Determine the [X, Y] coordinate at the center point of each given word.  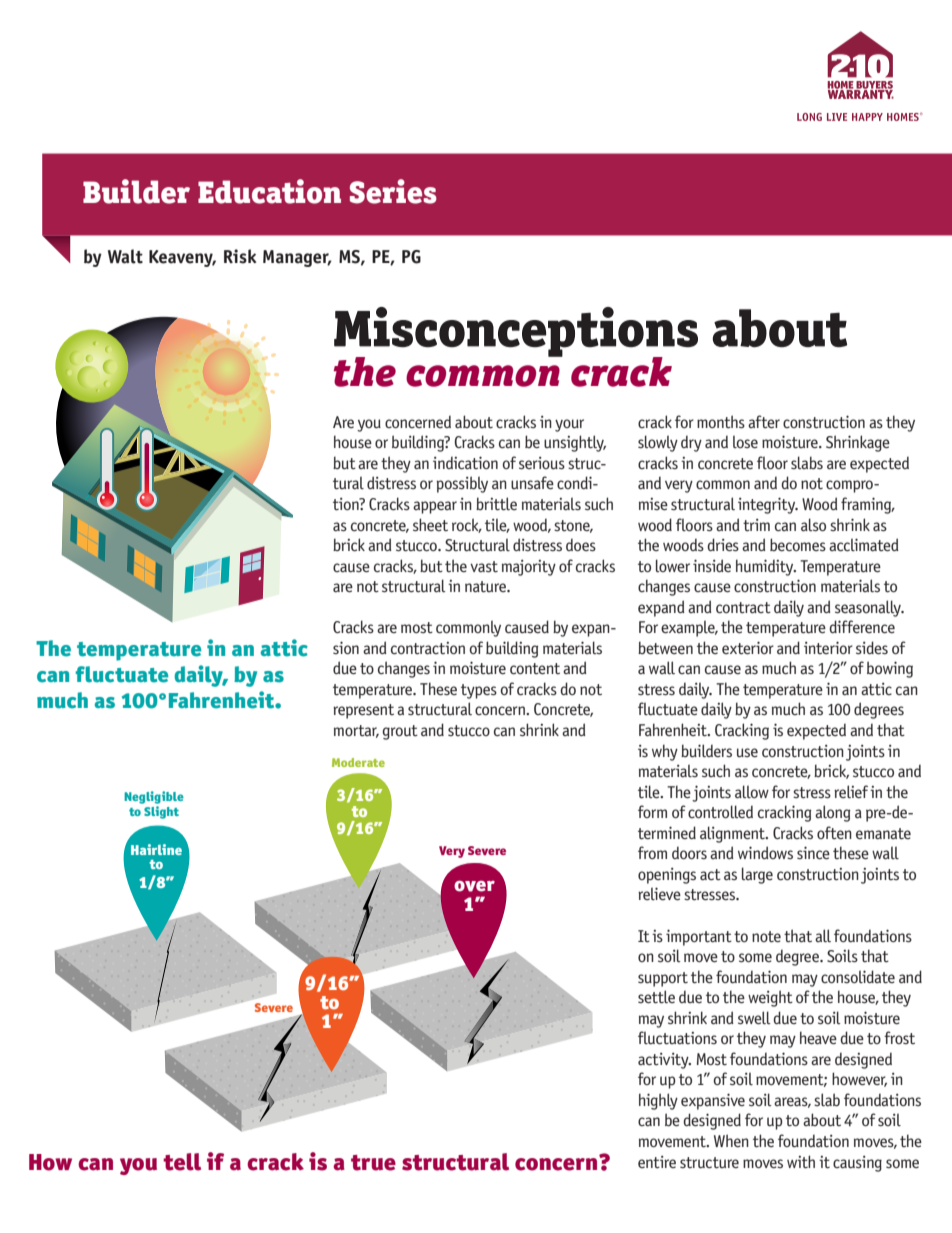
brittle [496, 504]
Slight [161, 812]
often [834, 832]
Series [393, 191]
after [764, 422]
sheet [430, 524]
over [474, 886]
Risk [240, 256]
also [813, 525]
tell [182, 1162]
